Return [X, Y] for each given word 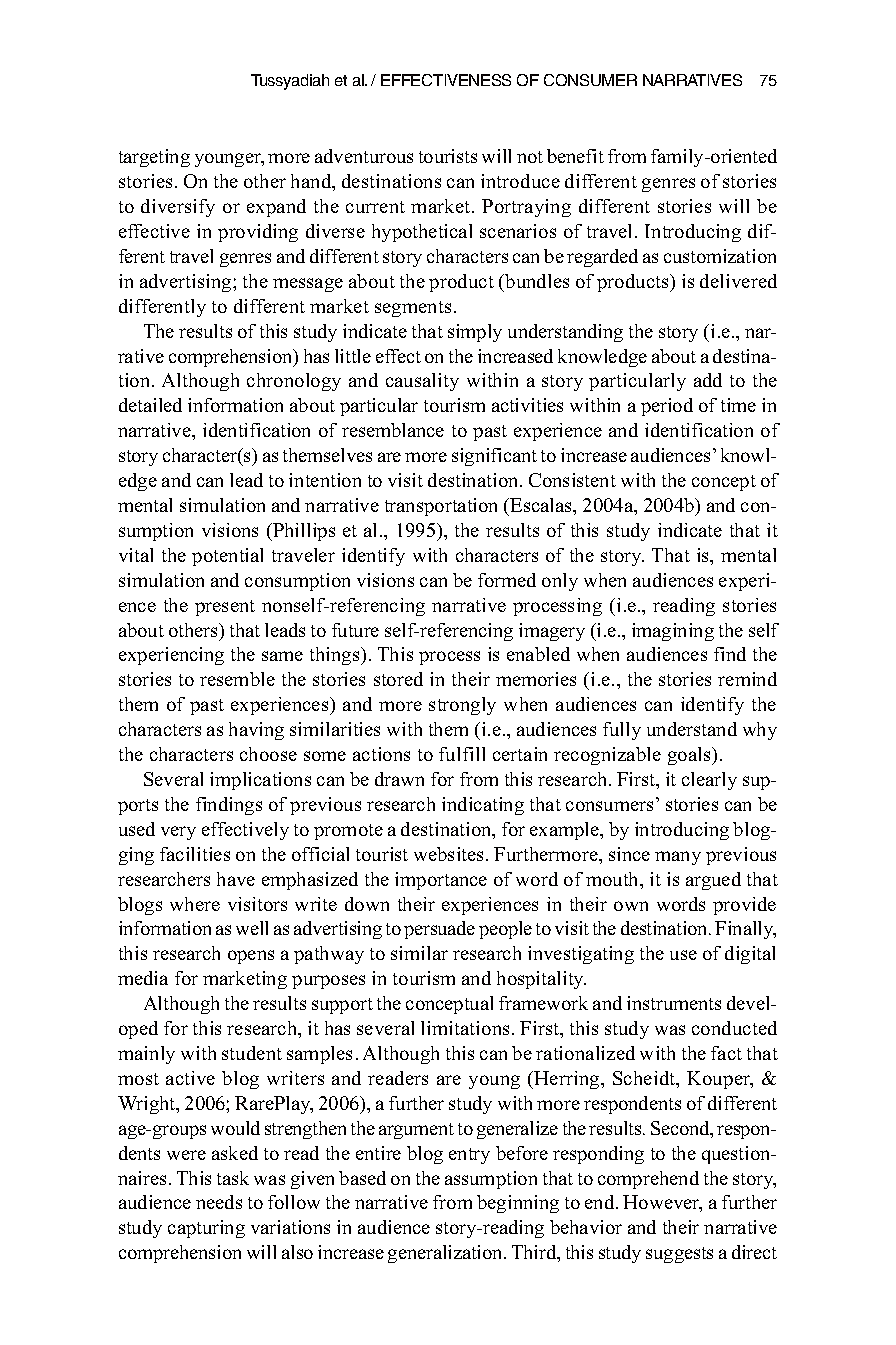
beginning [518, 1204]
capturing [206, 1229]
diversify [178, 208]
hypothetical [422, 233]
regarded [602, 258]
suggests [679, 1255]
